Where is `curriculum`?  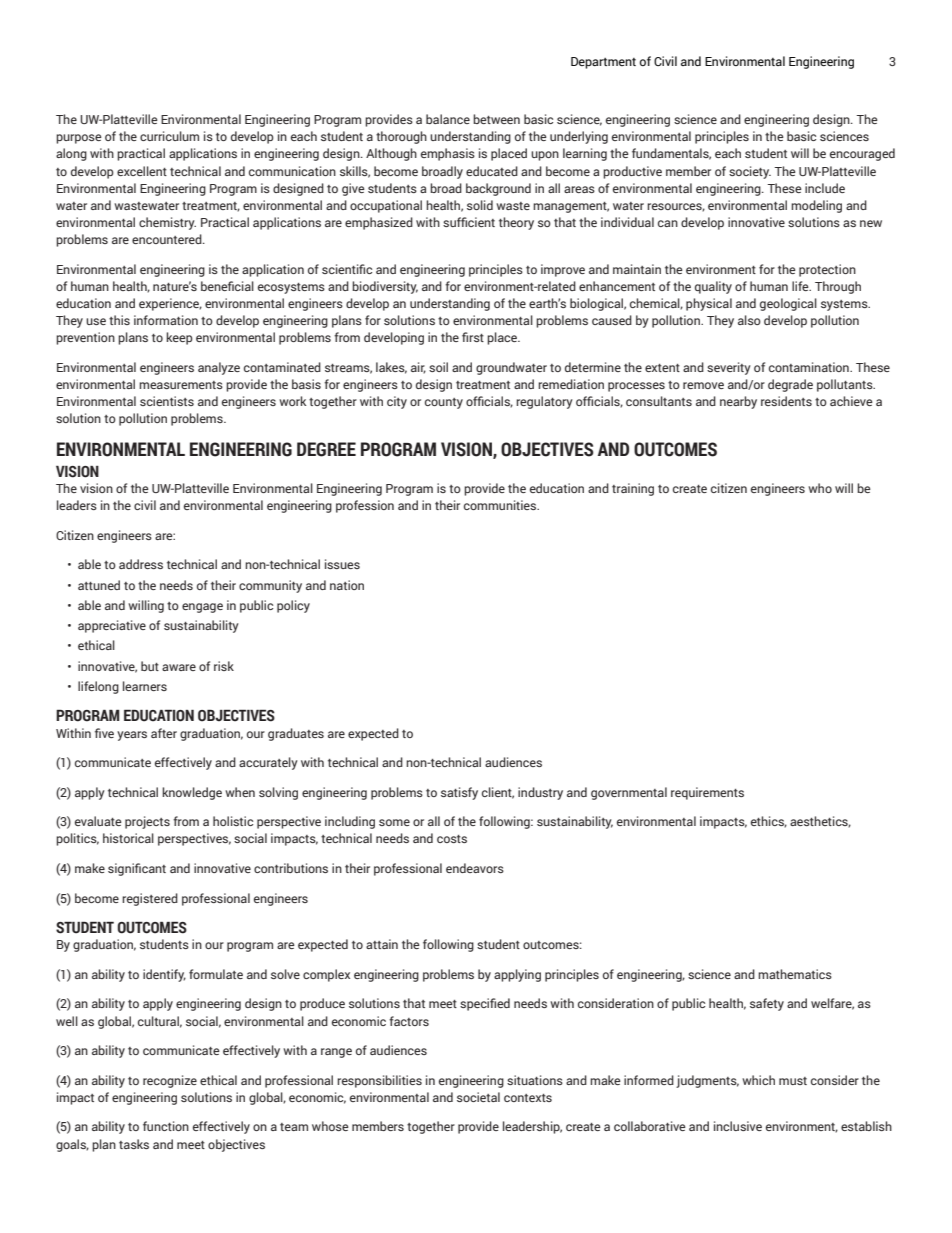
curriculum is located at coordinates (169, 136).
